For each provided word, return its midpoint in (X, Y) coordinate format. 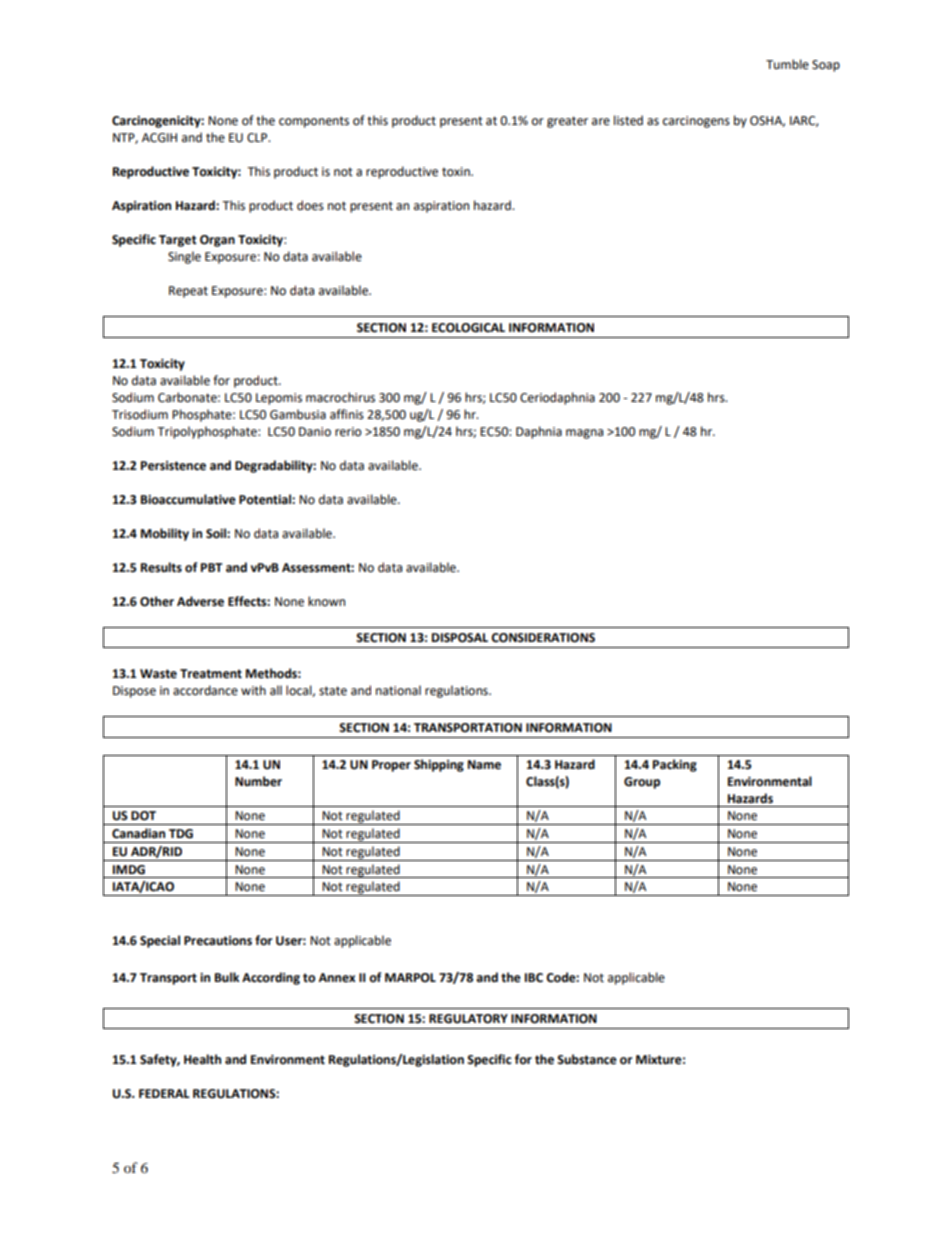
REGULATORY (468, 1019)
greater (567, 122)
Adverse (200, 601)
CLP (258, 138)
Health (202, 1059)
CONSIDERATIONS (543, 638)
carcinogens (696, 122)
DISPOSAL (460, 638)
